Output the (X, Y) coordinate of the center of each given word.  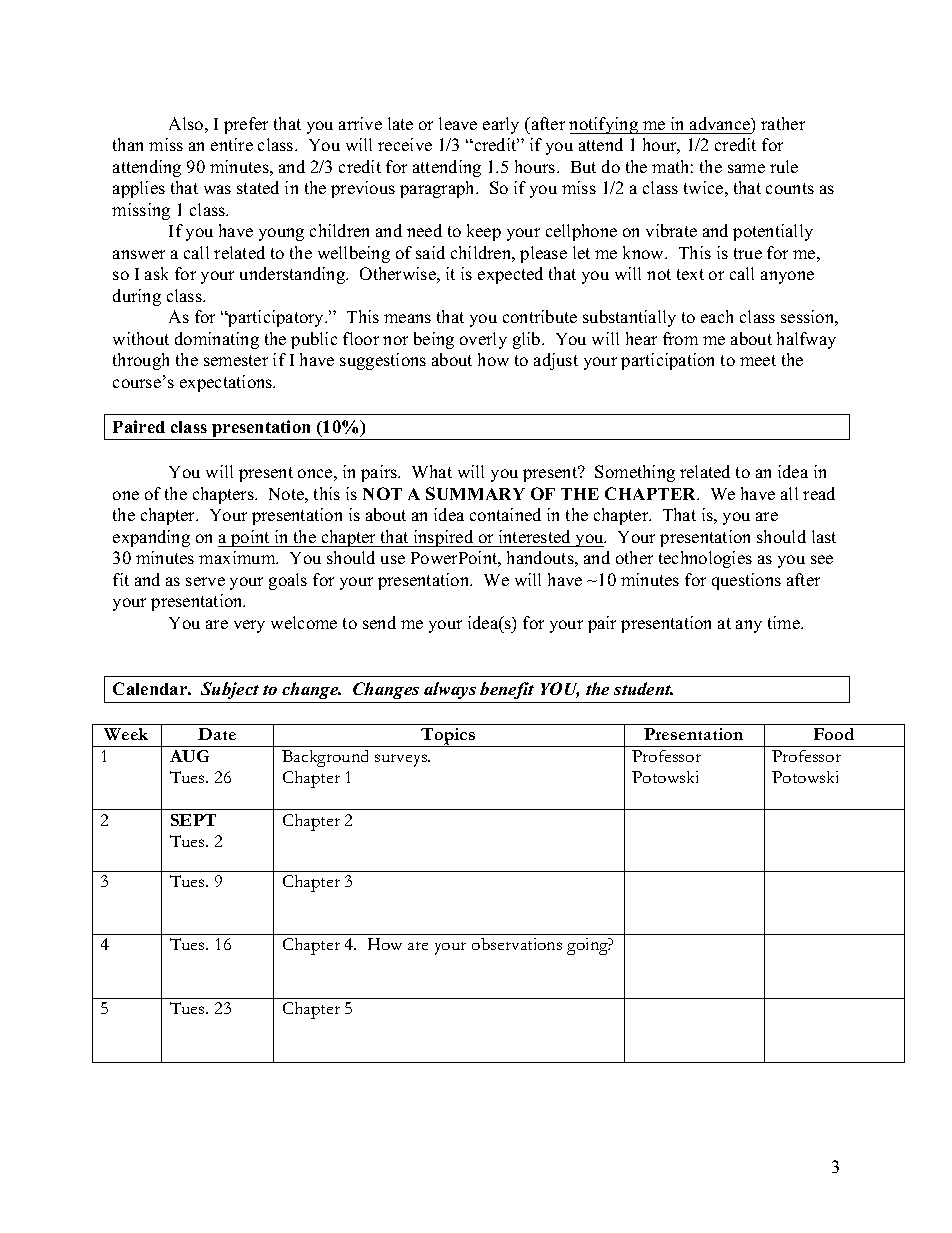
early (501, 125)
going (589, 946)
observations (517, 944)
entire (232, 144)
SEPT (193, 820)
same (746, 168)
